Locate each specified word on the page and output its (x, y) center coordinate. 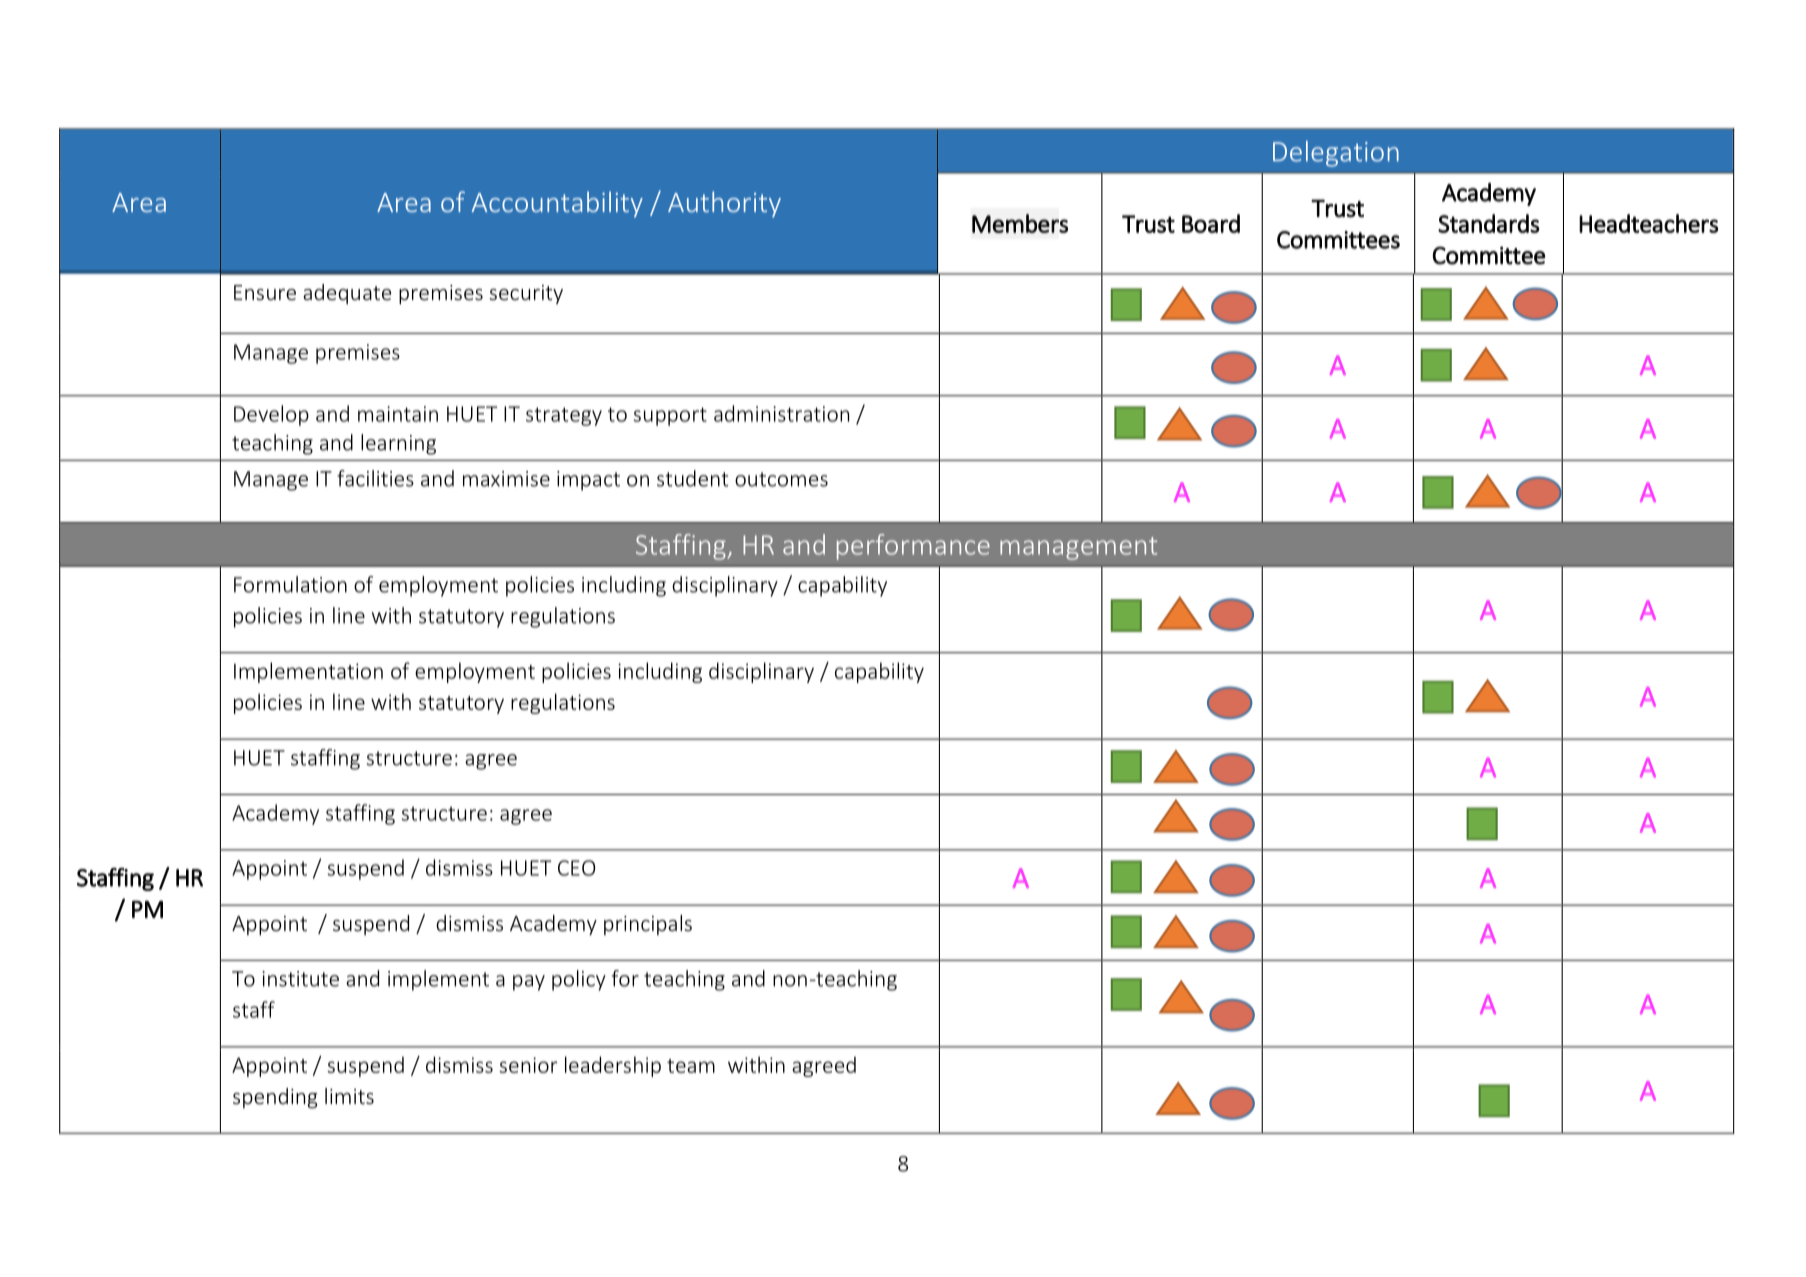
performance (913, 547)
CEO (577, 868)
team (691, 1066)
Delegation (1336, 154)
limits (349, 1096)
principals (648, 925)
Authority (724, 204)
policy (579, 980)
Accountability (557, 204)
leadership (613, 1066)
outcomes (781, 479)
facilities (375, 478)
